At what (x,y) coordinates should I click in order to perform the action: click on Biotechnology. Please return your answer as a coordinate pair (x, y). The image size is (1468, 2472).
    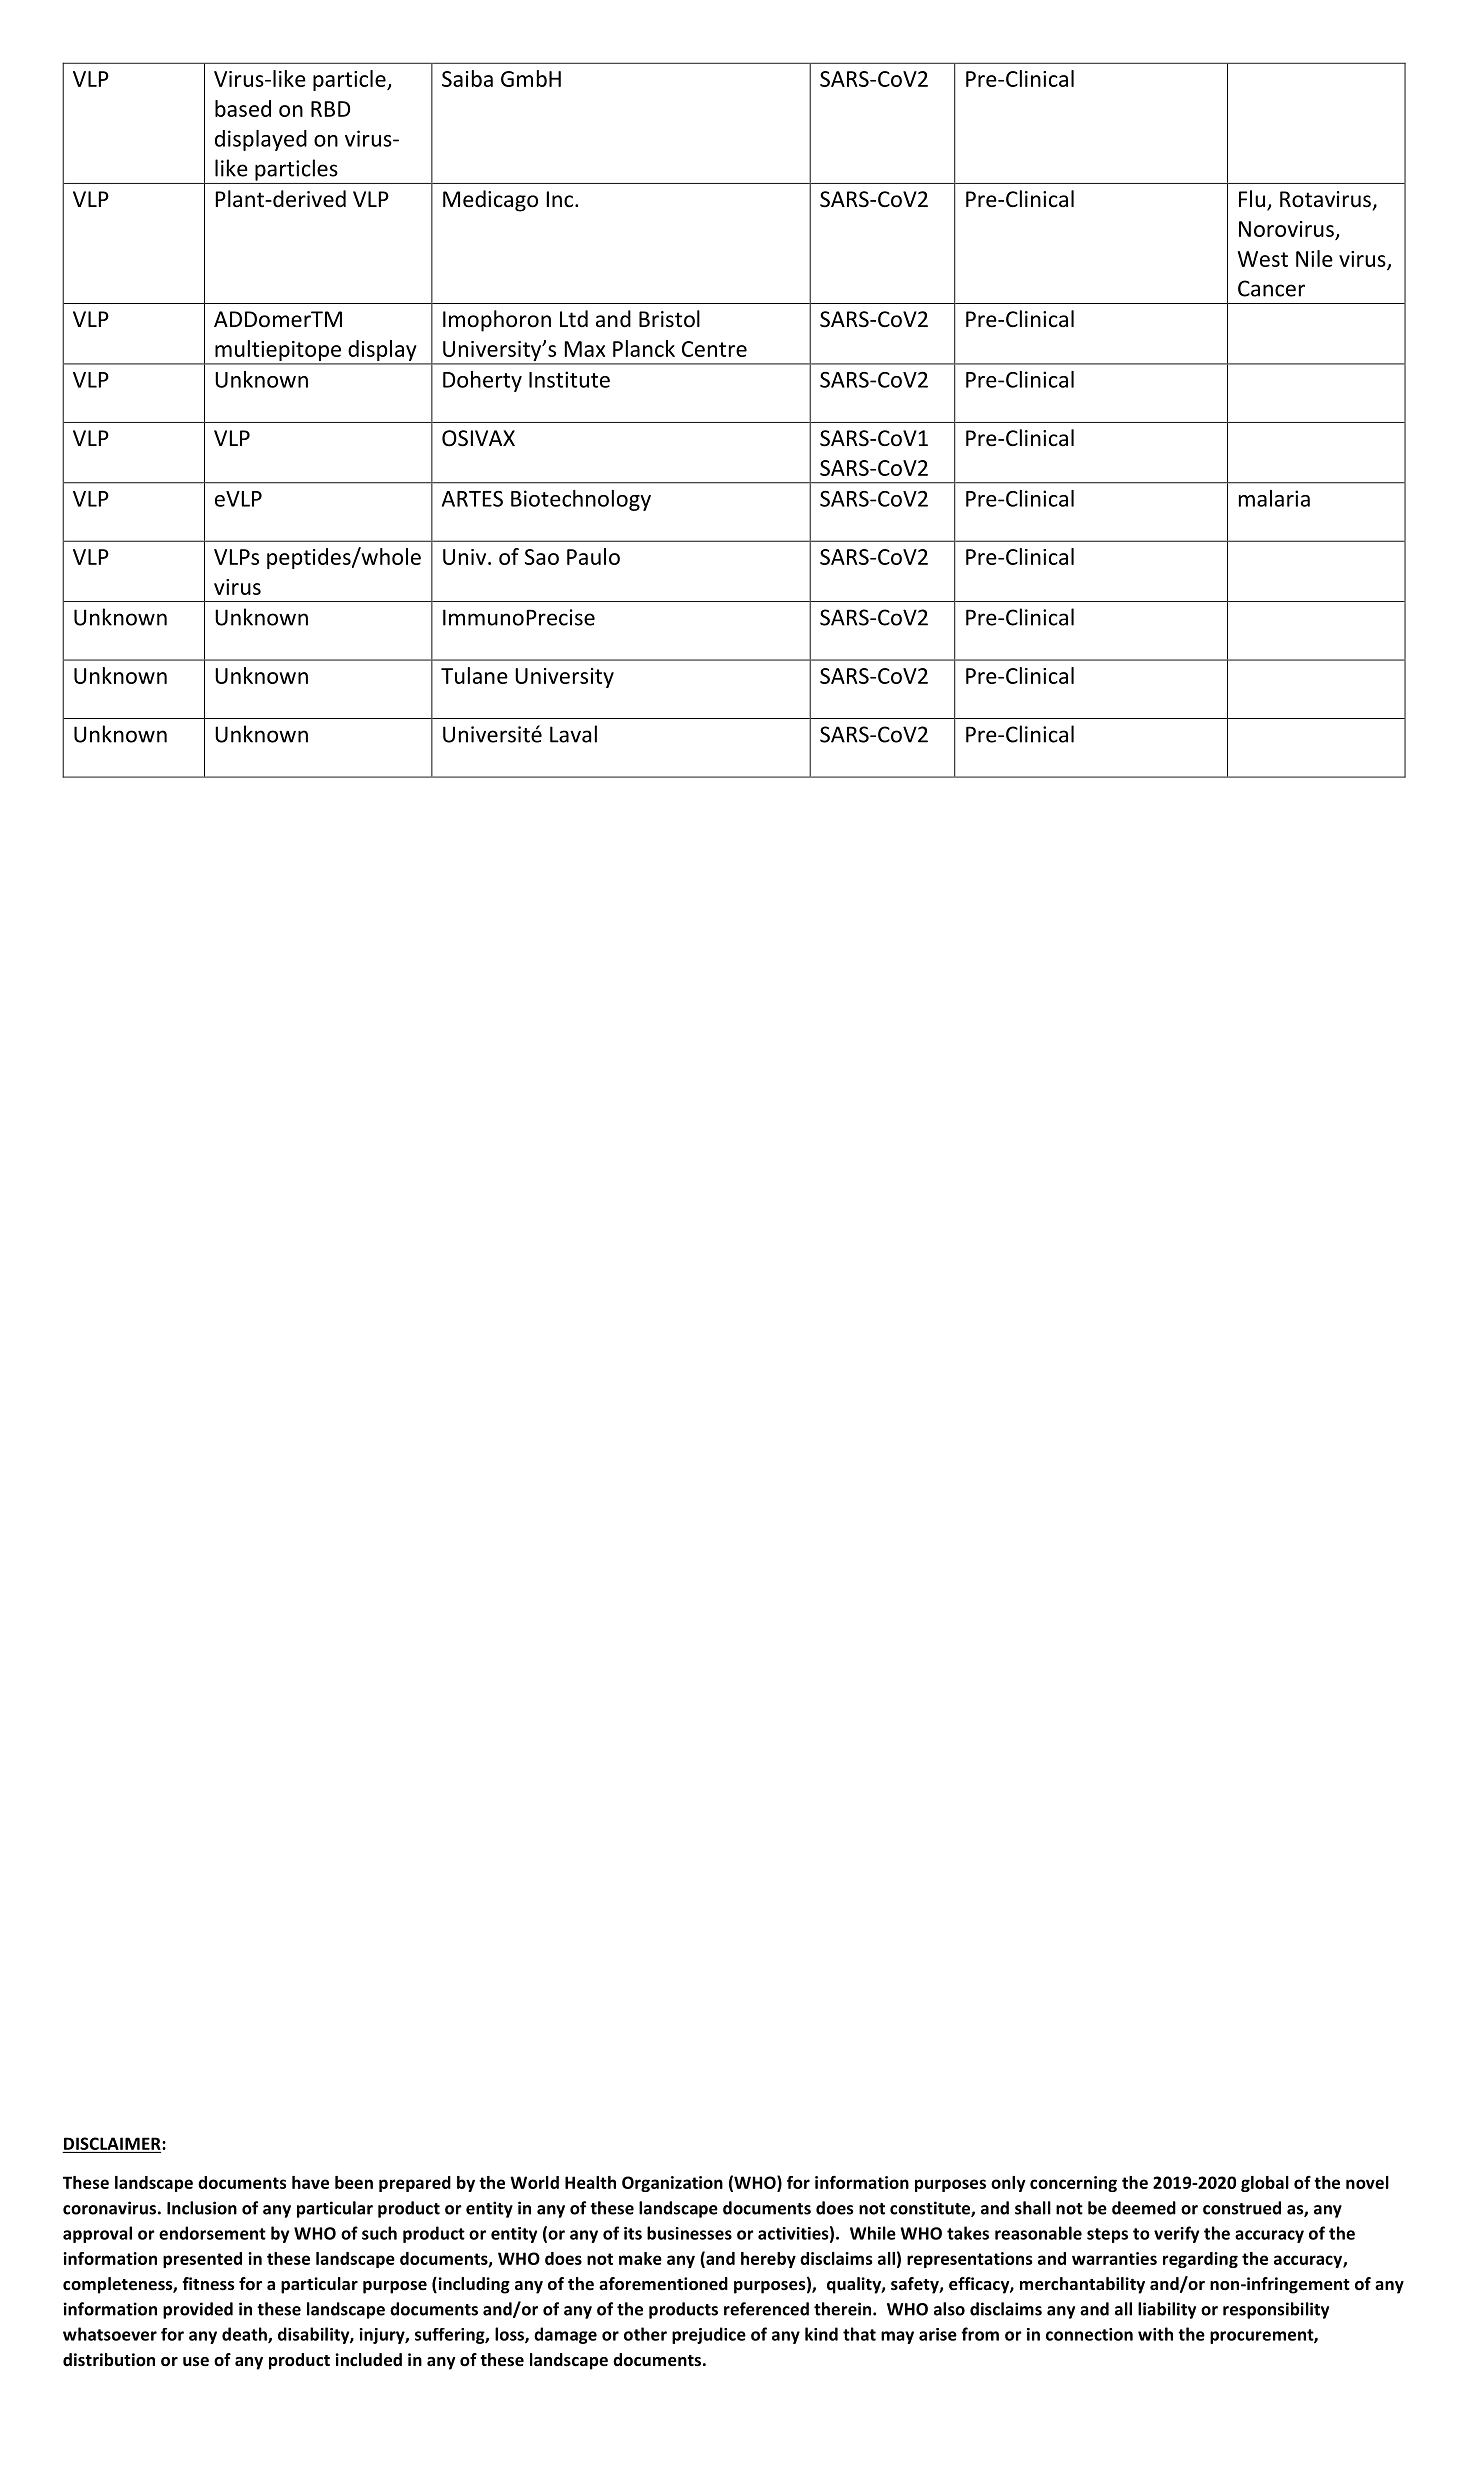
    Looking at the image, I should click on (581, 500).
